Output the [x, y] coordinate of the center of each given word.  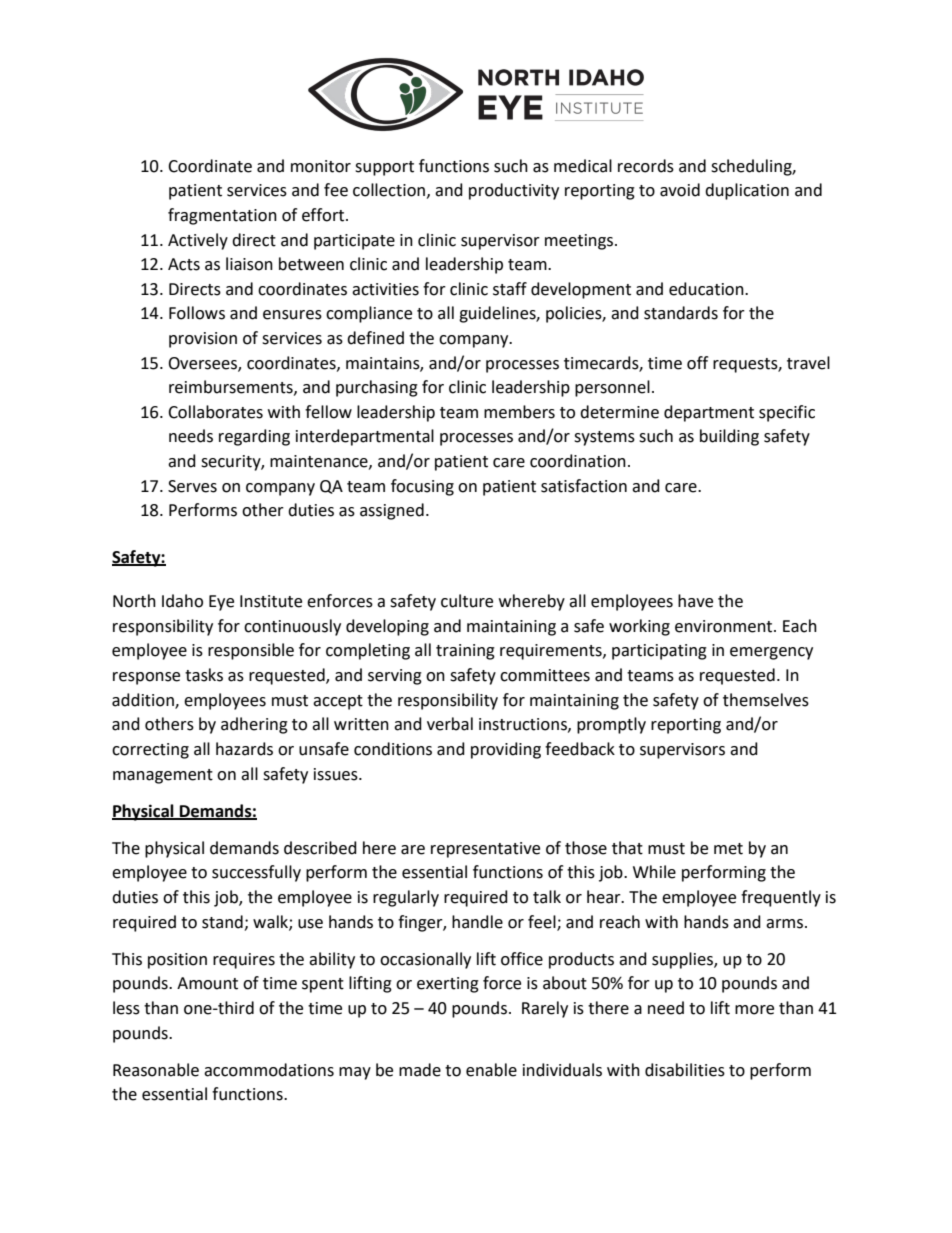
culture [467, 601]
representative [485, 850]
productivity [514, 191]
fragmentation [222, 216]
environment [725, 626]
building [729, 437]
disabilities [685, 1070]
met [728, 849]
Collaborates [215, 412]
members [519, 412]
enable [491, 1070]
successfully [256, 873]
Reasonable [156, 1070]
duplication [747, 191]
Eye [221, 603]
